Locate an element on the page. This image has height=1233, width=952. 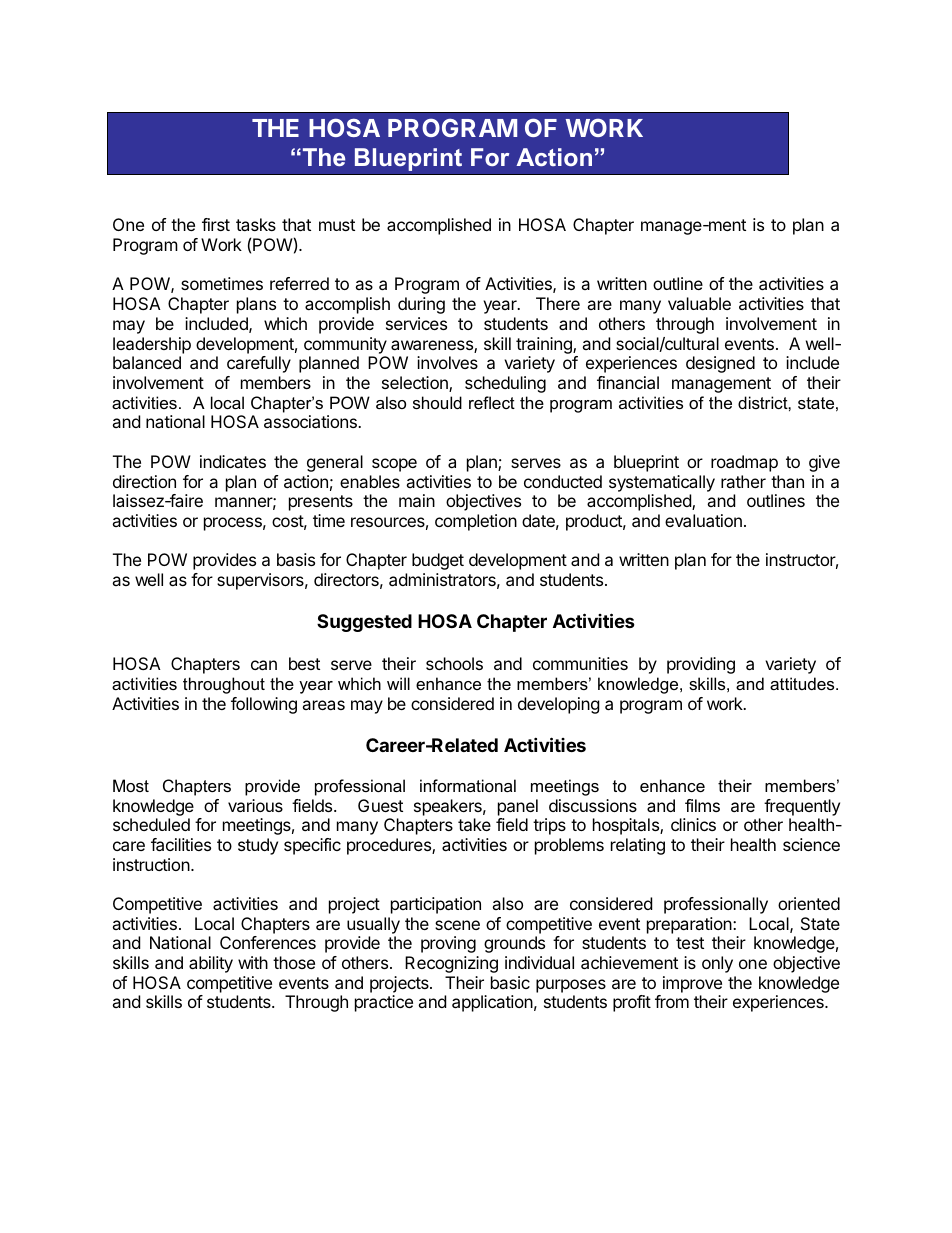
during is located at coordinates (421, 305).
